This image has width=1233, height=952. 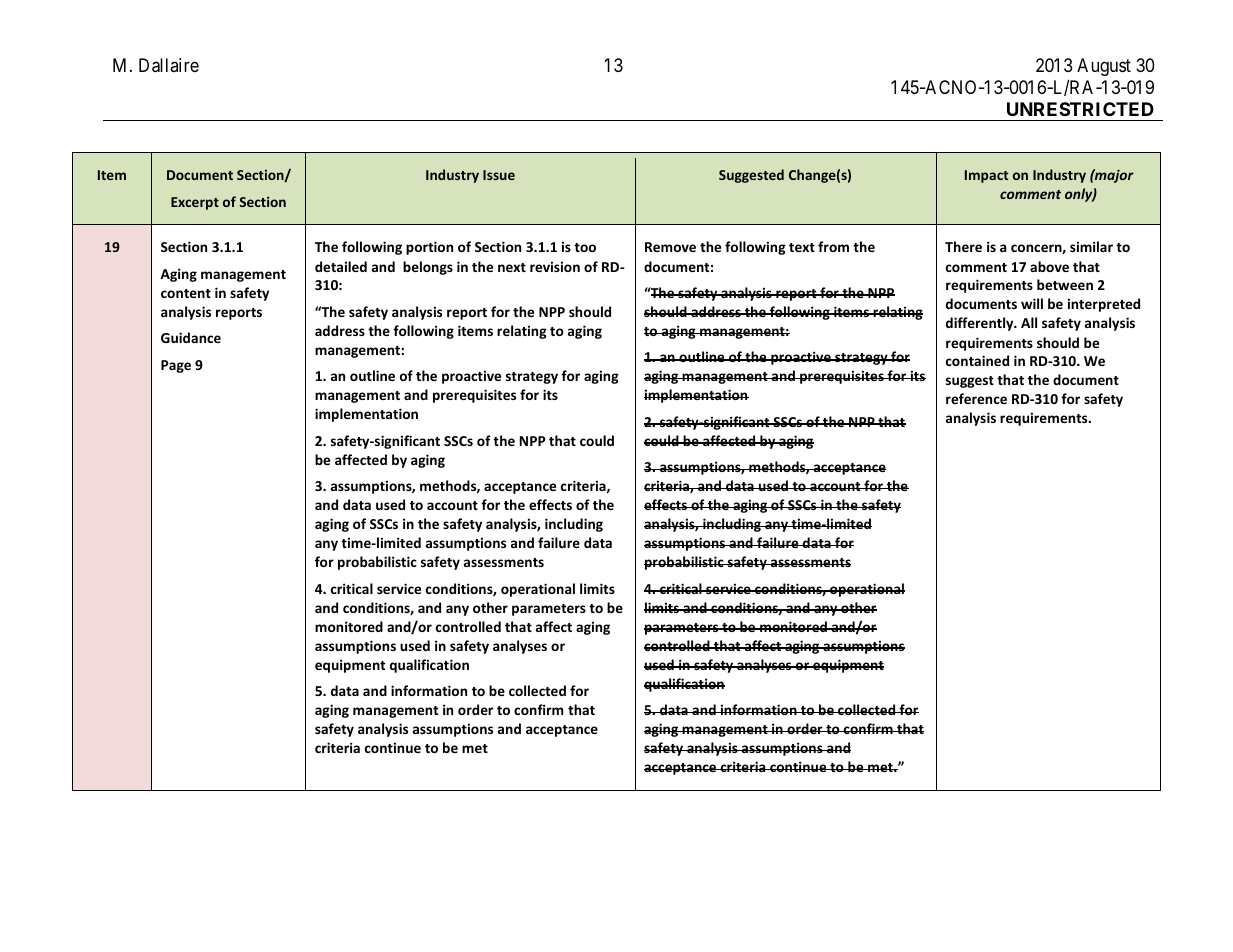 I want to click on content, so click(x=186, y=293).
